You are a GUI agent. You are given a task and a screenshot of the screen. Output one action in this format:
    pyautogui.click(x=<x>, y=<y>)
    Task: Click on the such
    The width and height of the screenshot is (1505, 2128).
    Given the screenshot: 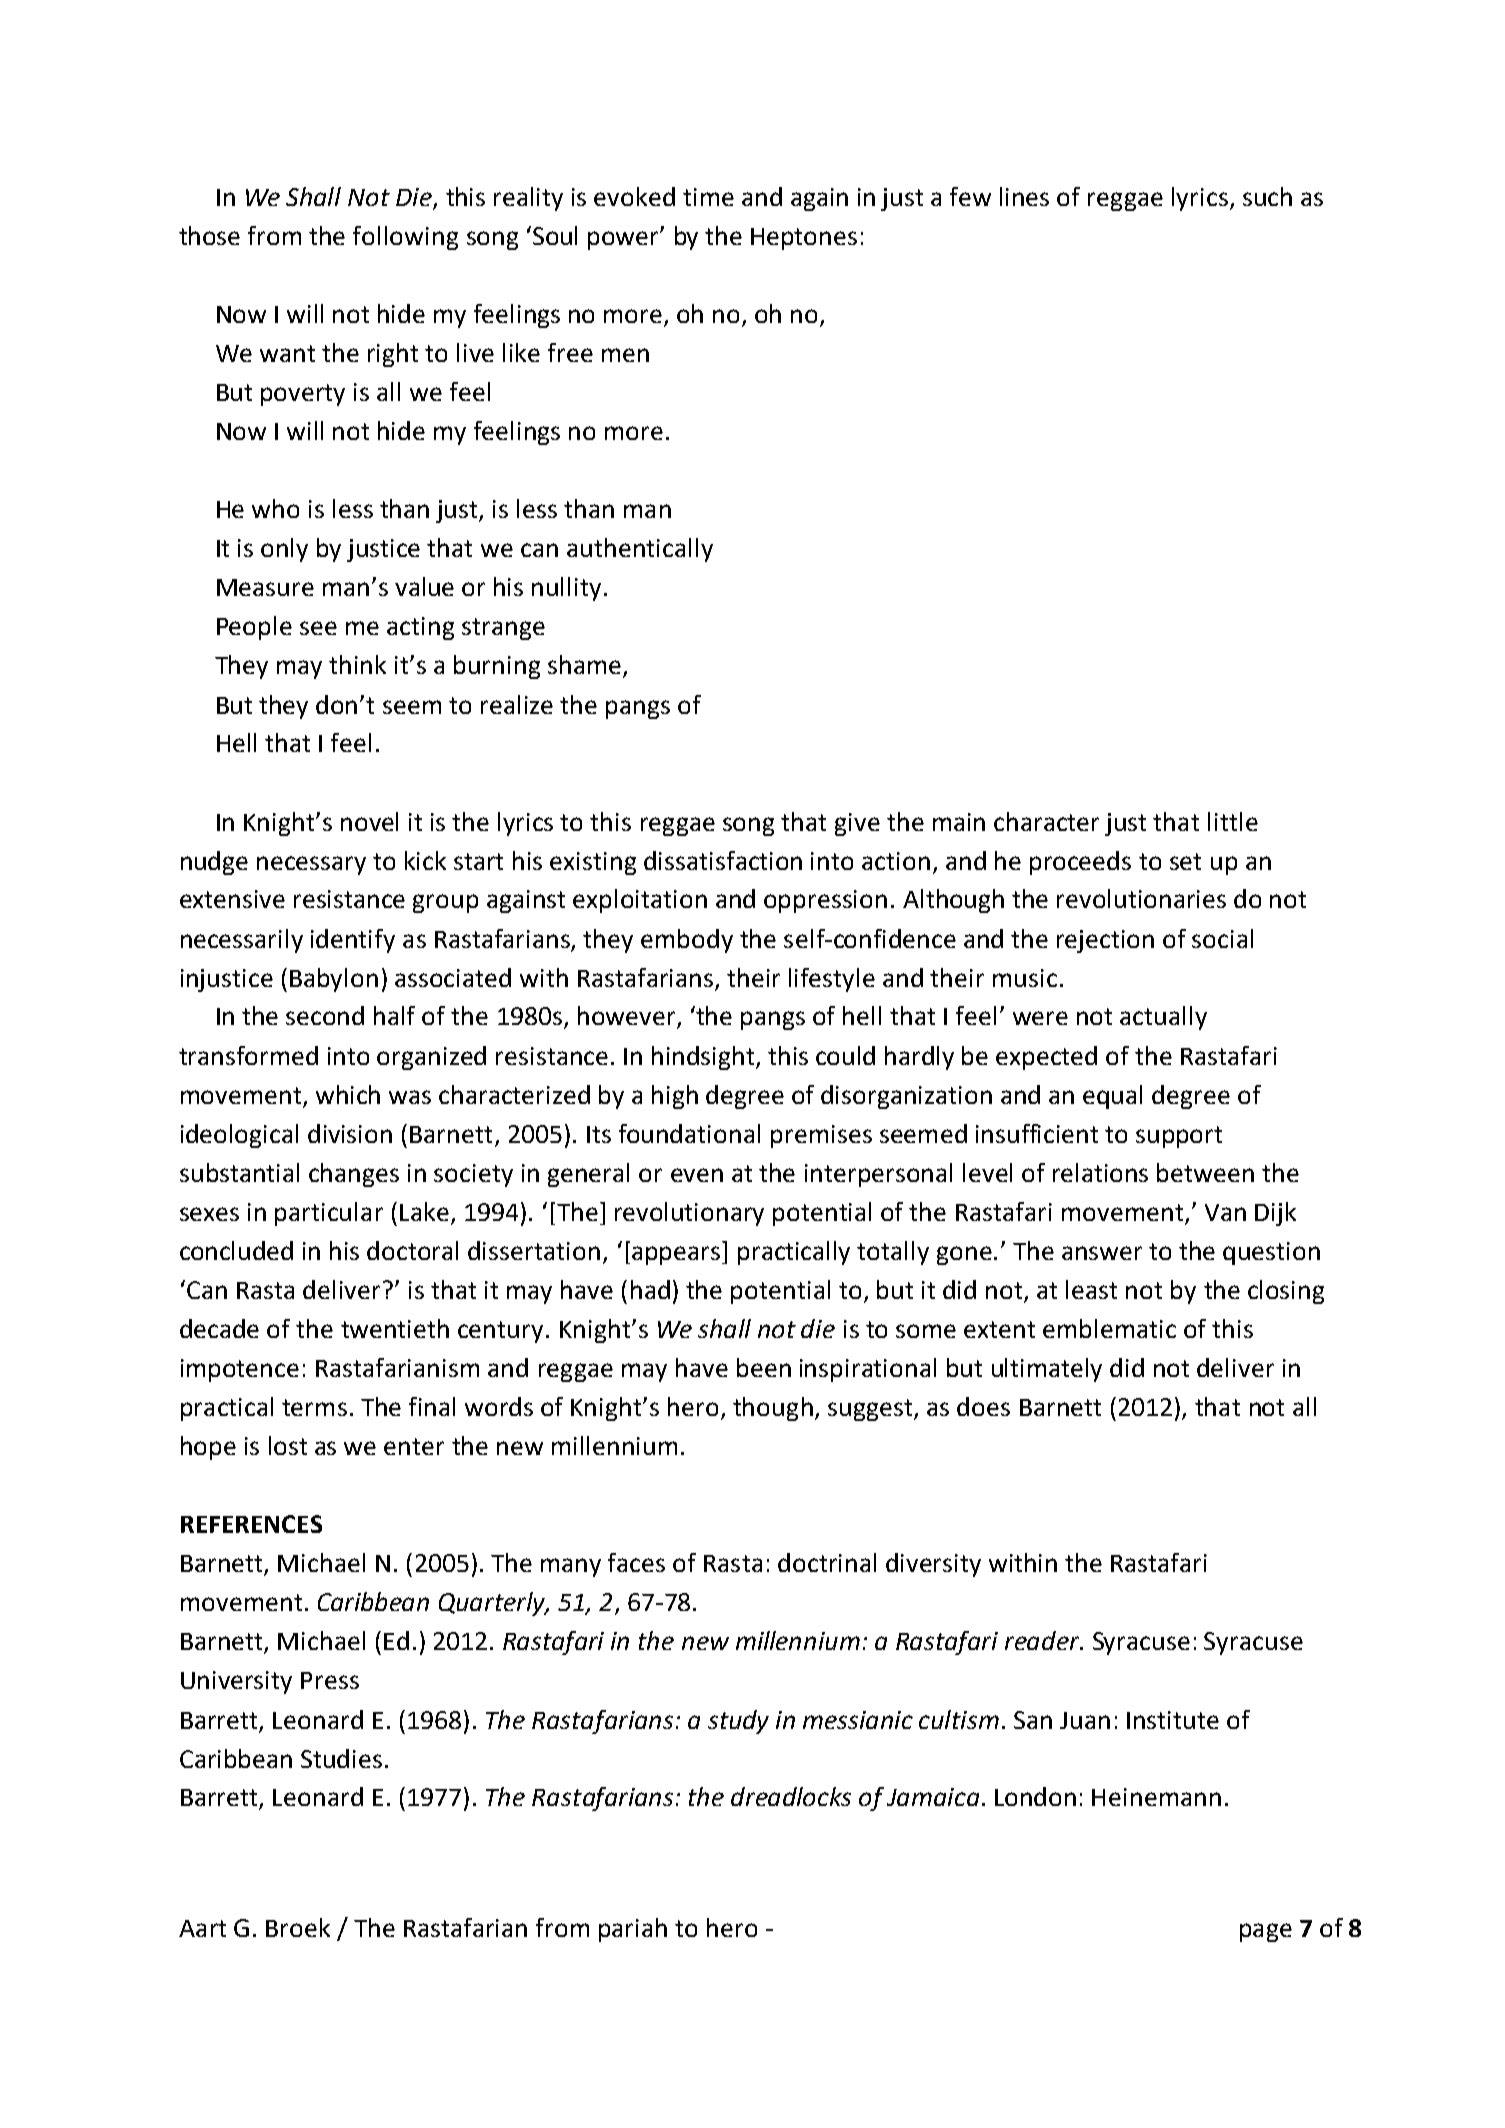 What is the action you would take?
    pyautogui.click(x=1267, y=196)
